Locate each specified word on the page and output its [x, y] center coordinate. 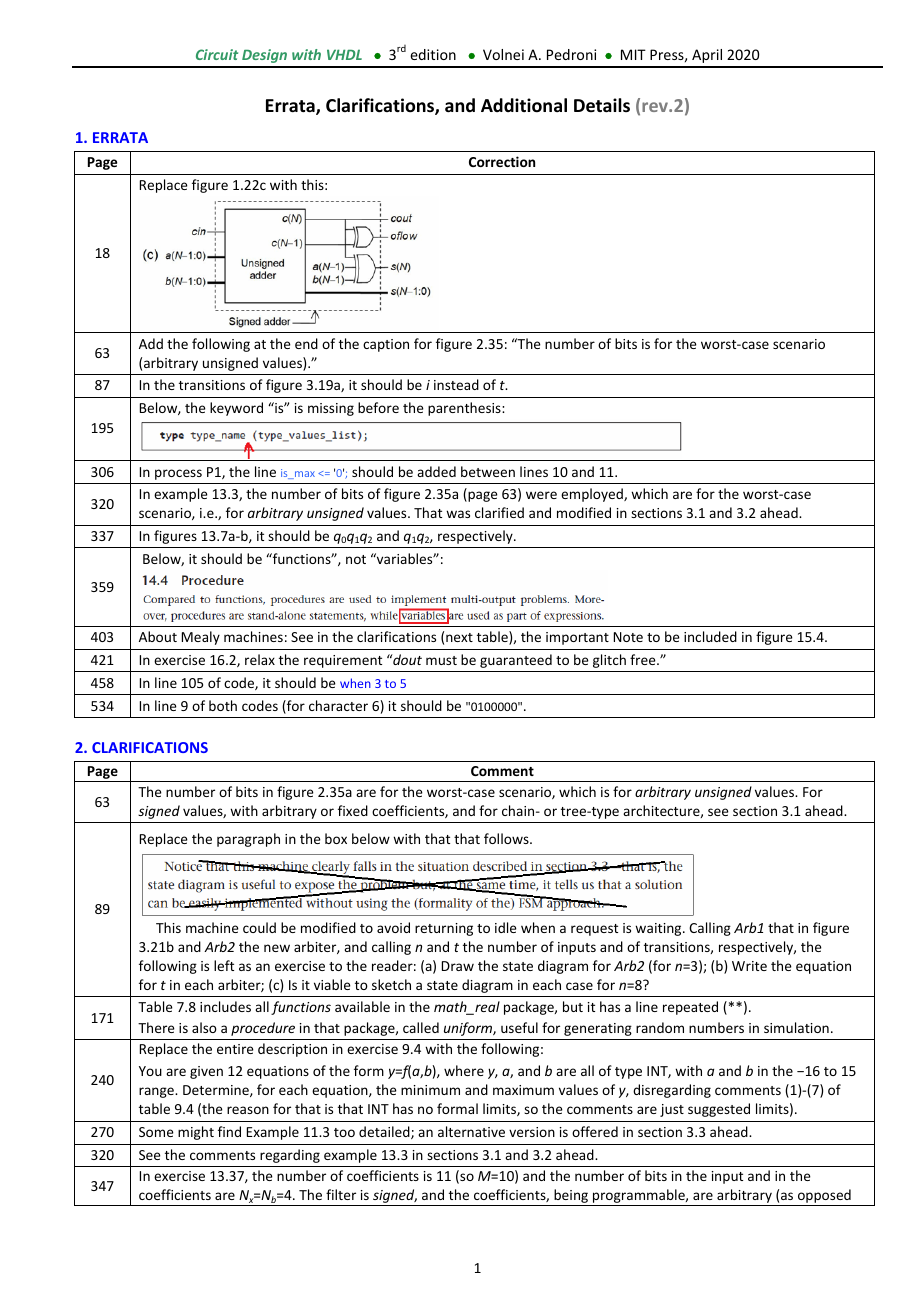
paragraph [248, 840]
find [229, 1131]
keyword [236, 409]
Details [602, 105]
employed [593, 495]
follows [507, 838]
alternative [471, 1131]
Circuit [217, 54]
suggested [719, 1110]
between [488, 471]
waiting [659, 929]
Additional [524, 105]
